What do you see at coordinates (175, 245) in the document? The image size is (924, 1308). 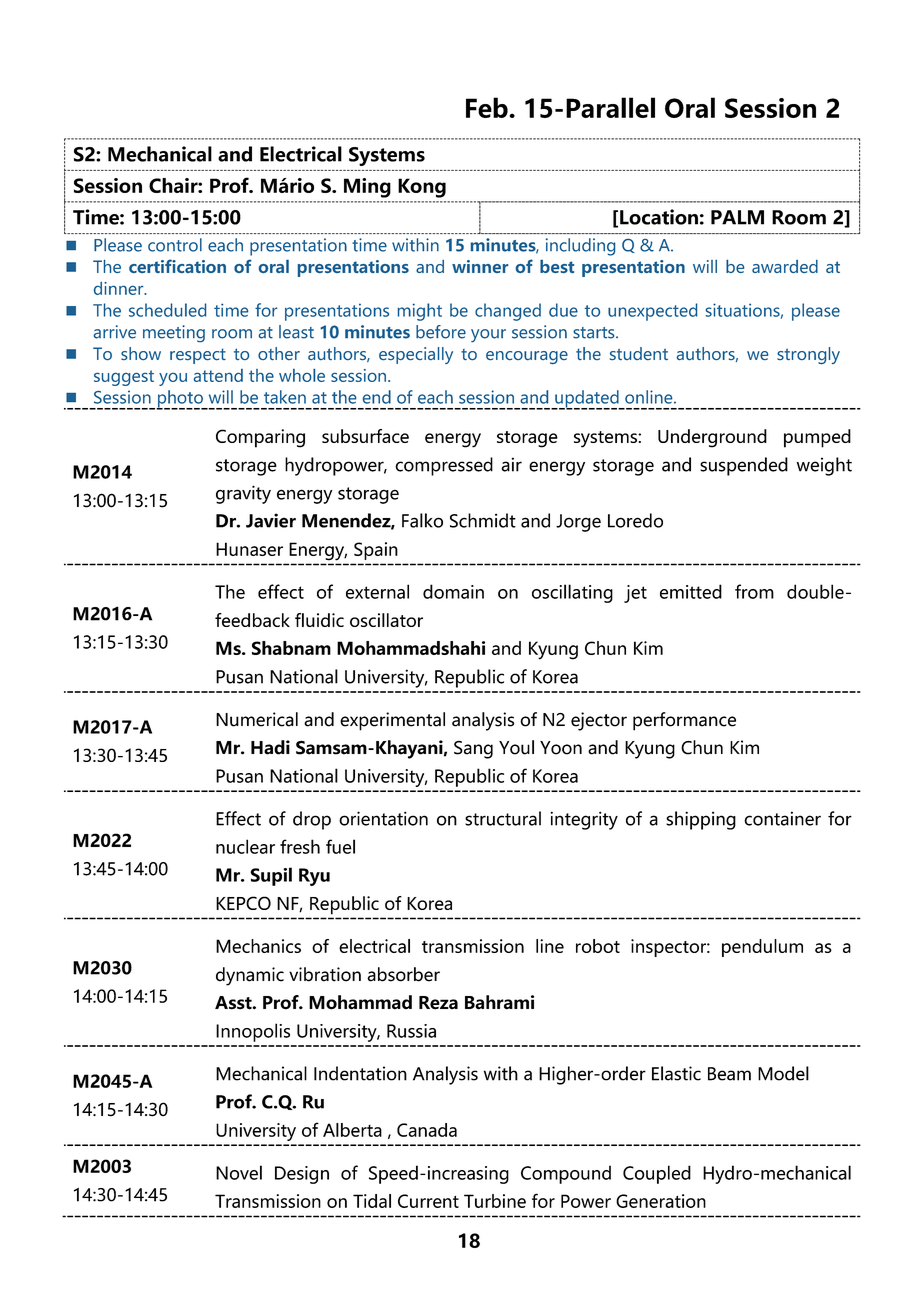 I see `control` at bounding box center [175, 245].
